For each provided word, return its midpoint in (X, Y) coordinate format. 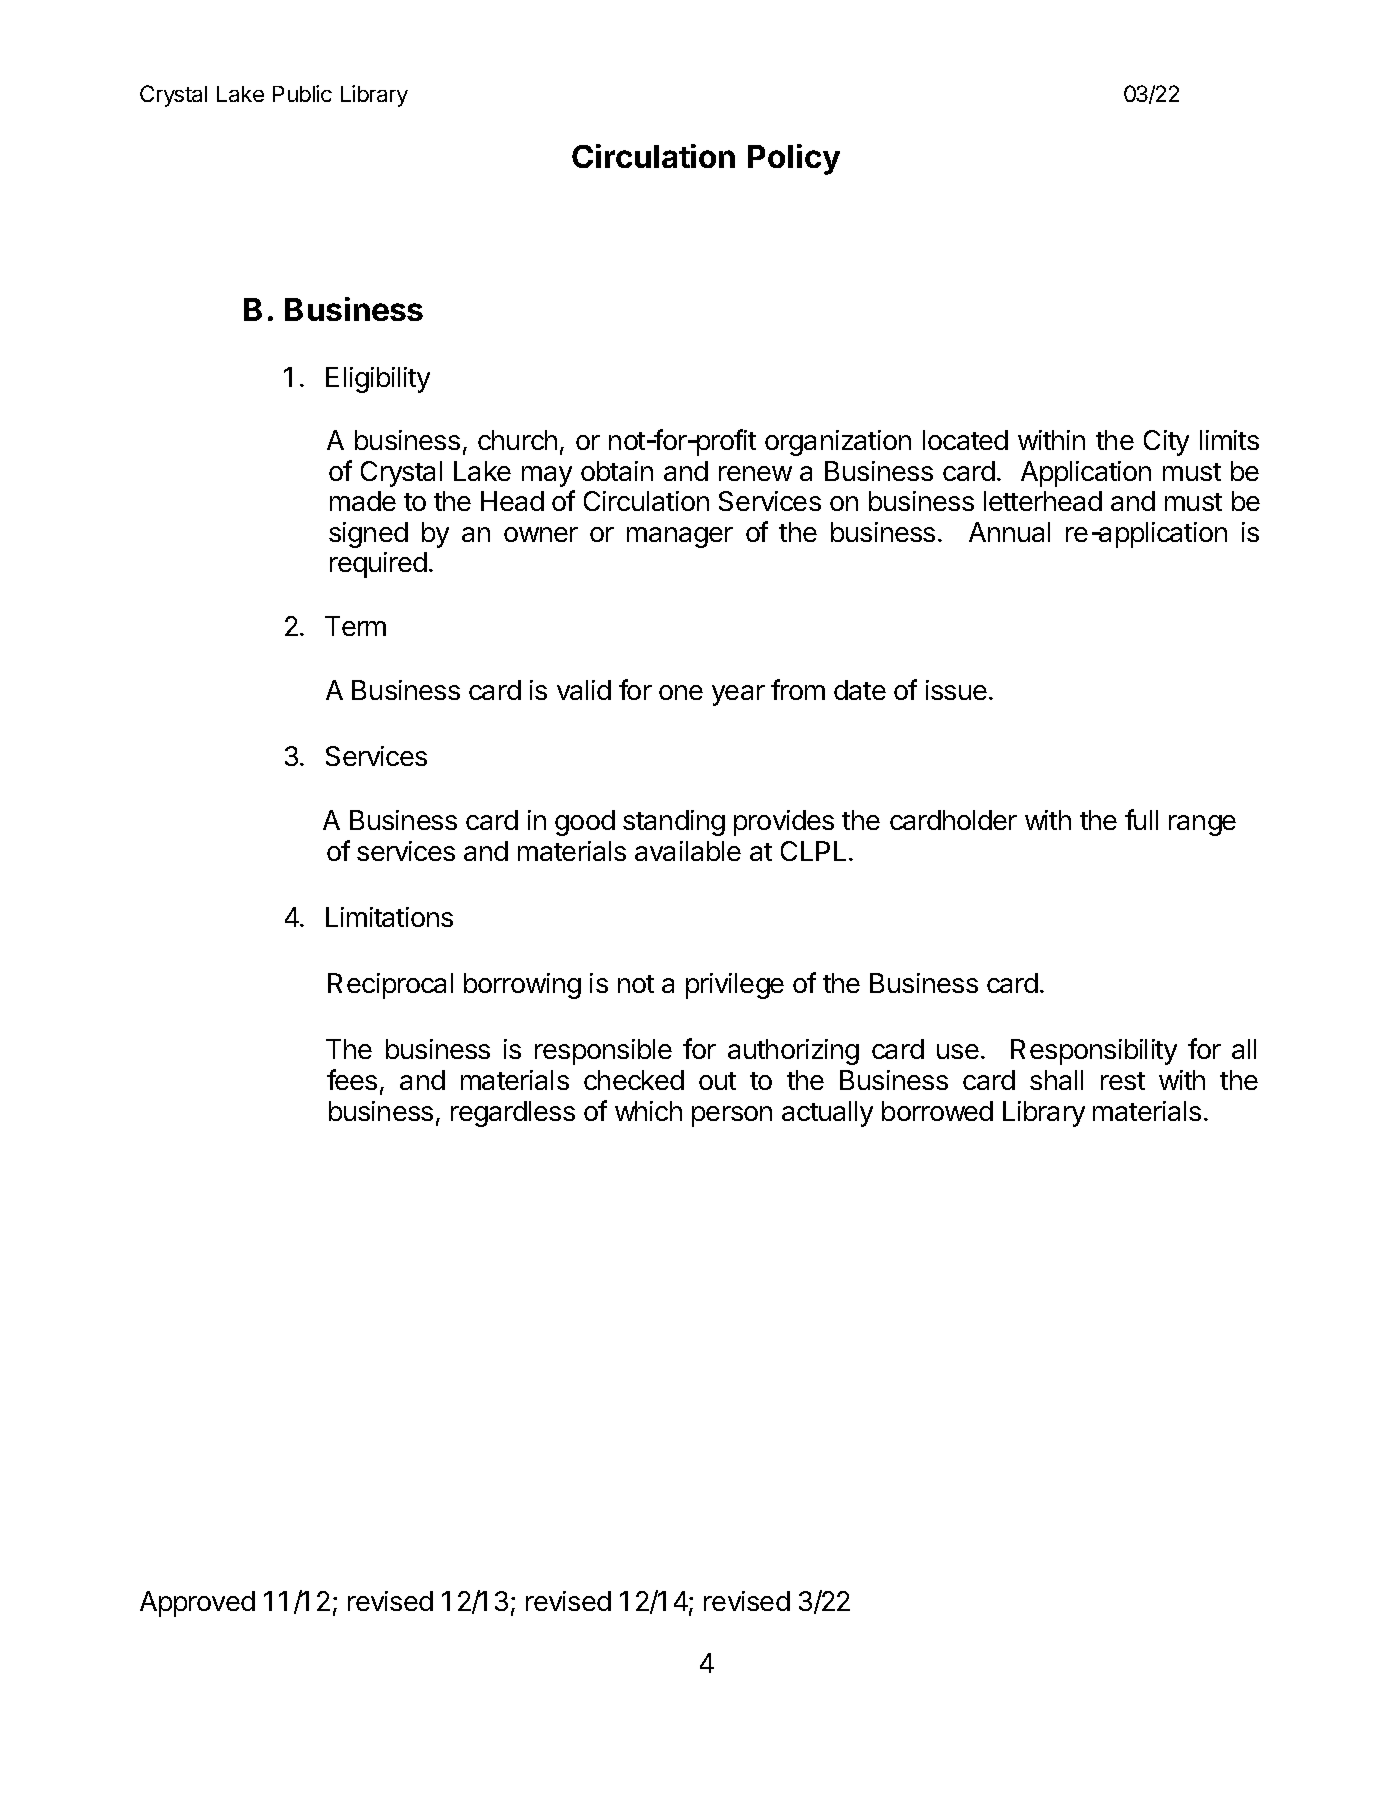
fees (352, 1079)
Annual (1009, 532)
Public (302, 93)
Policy (794, 159)
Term (355, 626)
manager (680, 537)
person (732, 1116)
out (717, 1081)
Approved (197, 1604)
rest (1123, 1081)
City (1166, 443)
